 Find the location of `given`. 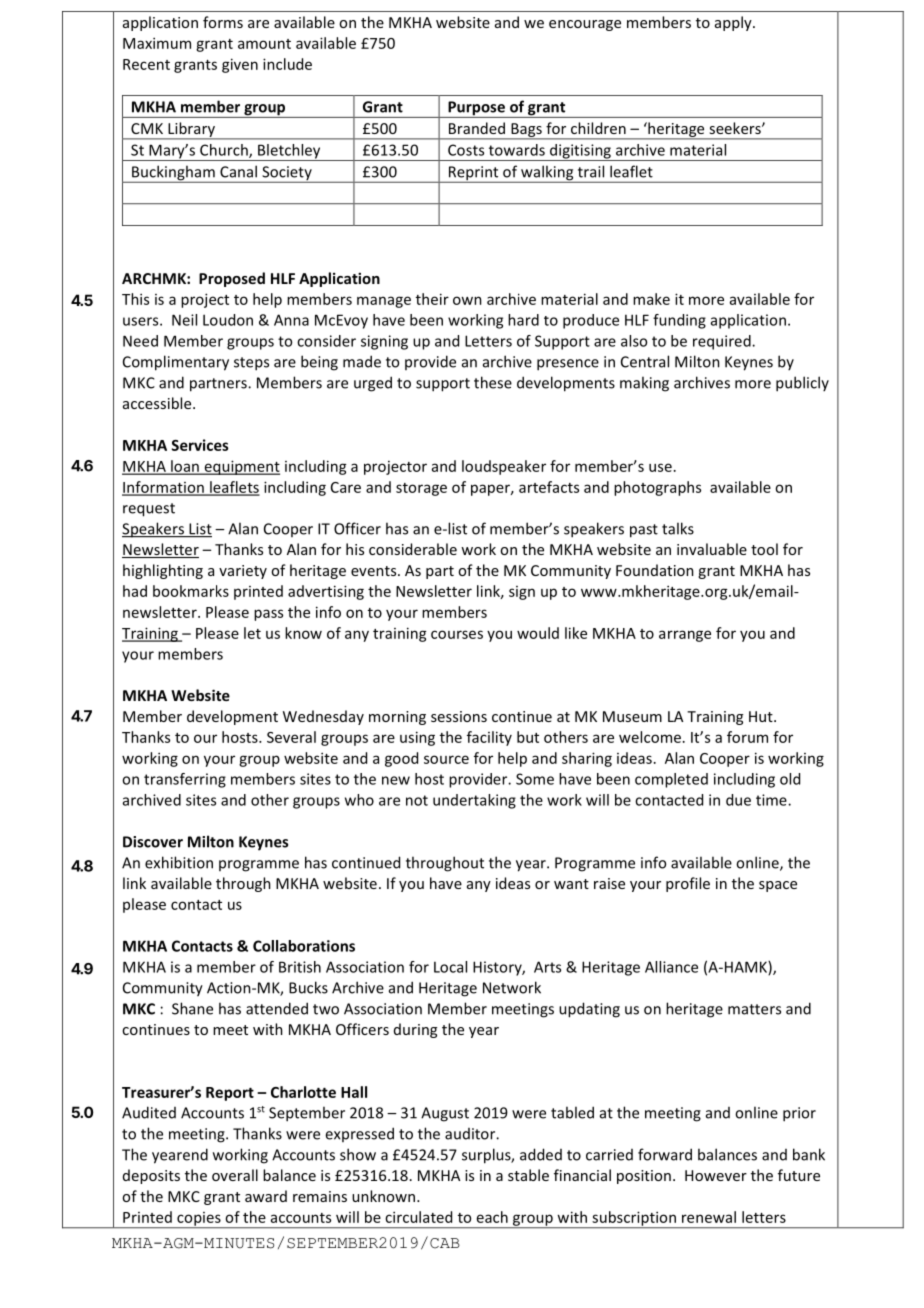

given is located at coordinates (240, 65).
